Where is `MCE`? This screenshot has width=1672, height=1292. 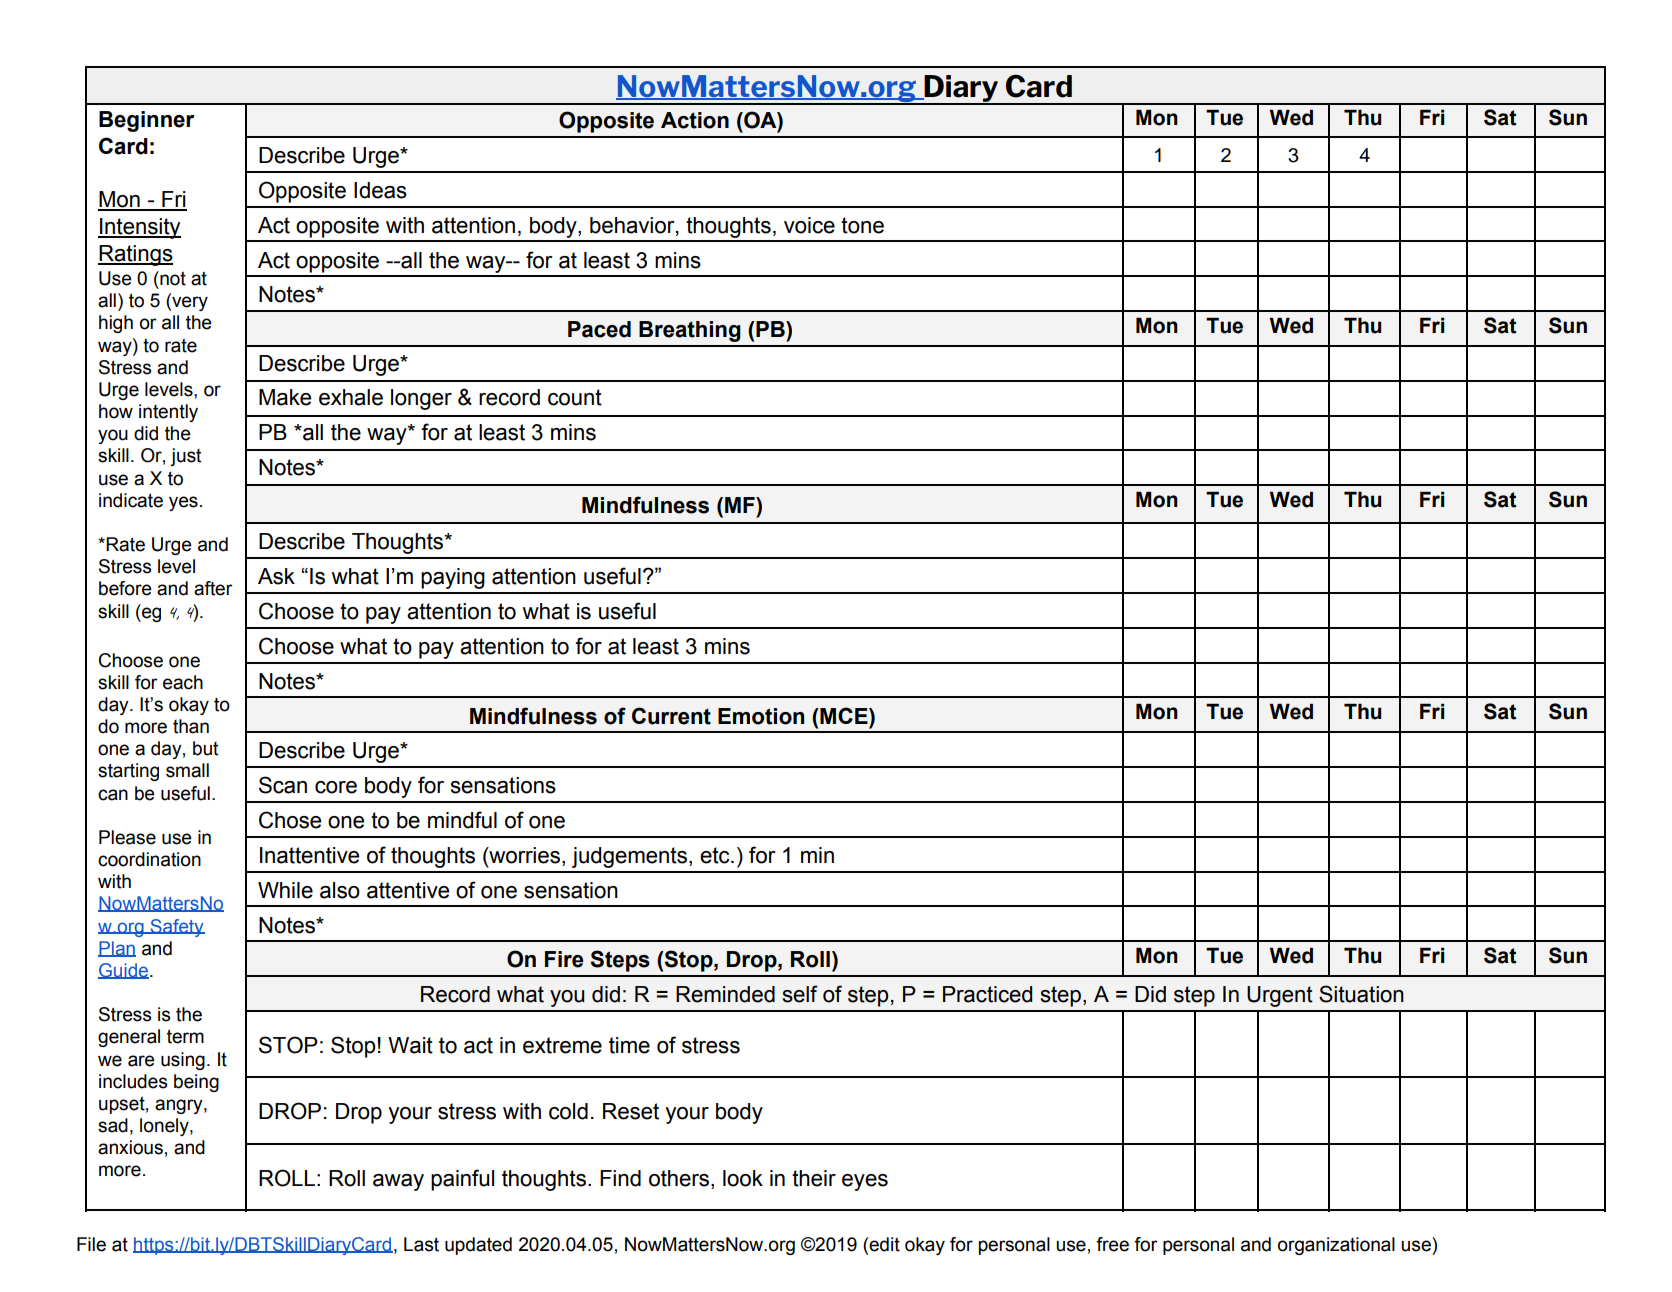
MCE is located at coordinates (844, 715).
